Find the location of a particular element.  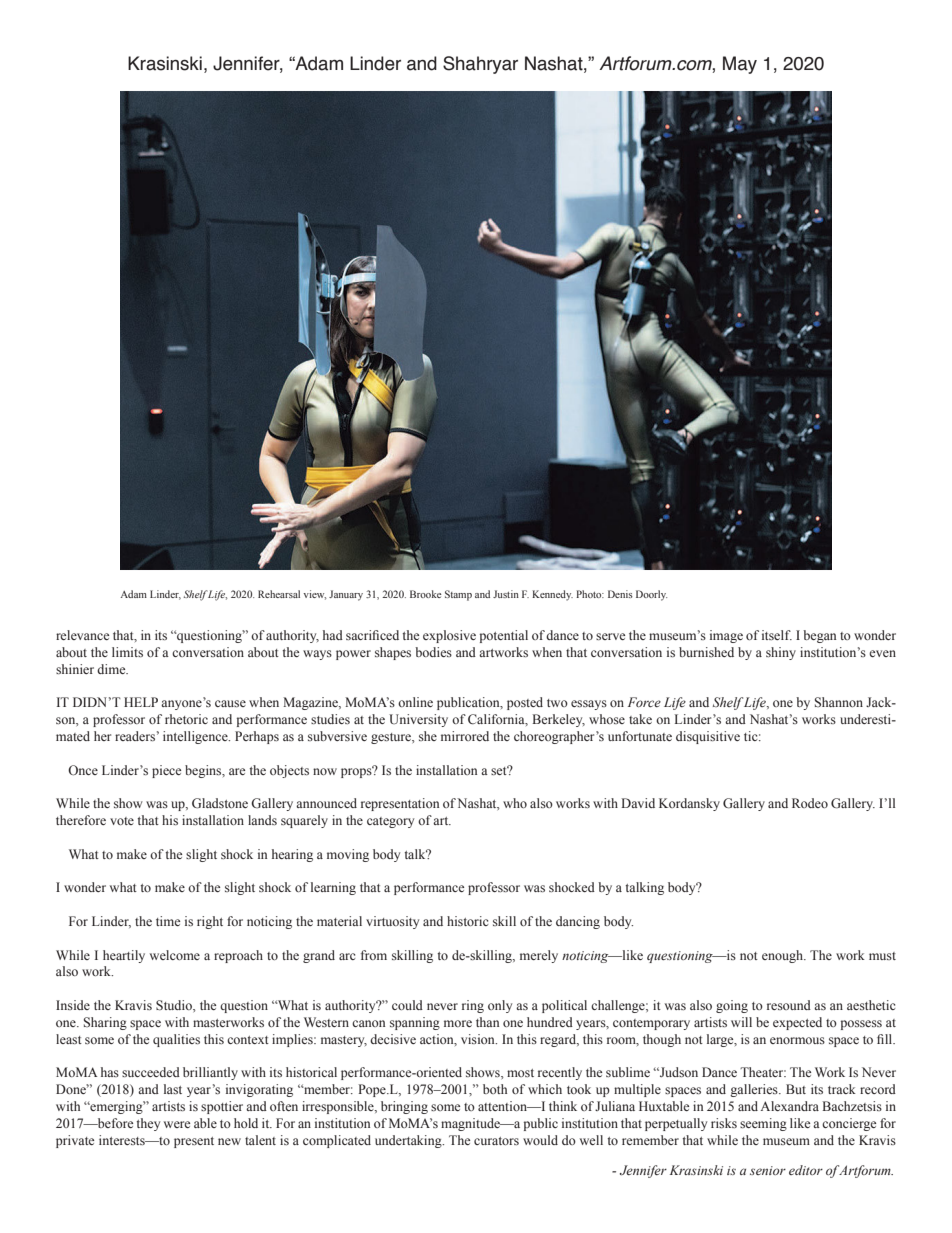

mirrored is located at coordinates (465, 736).
